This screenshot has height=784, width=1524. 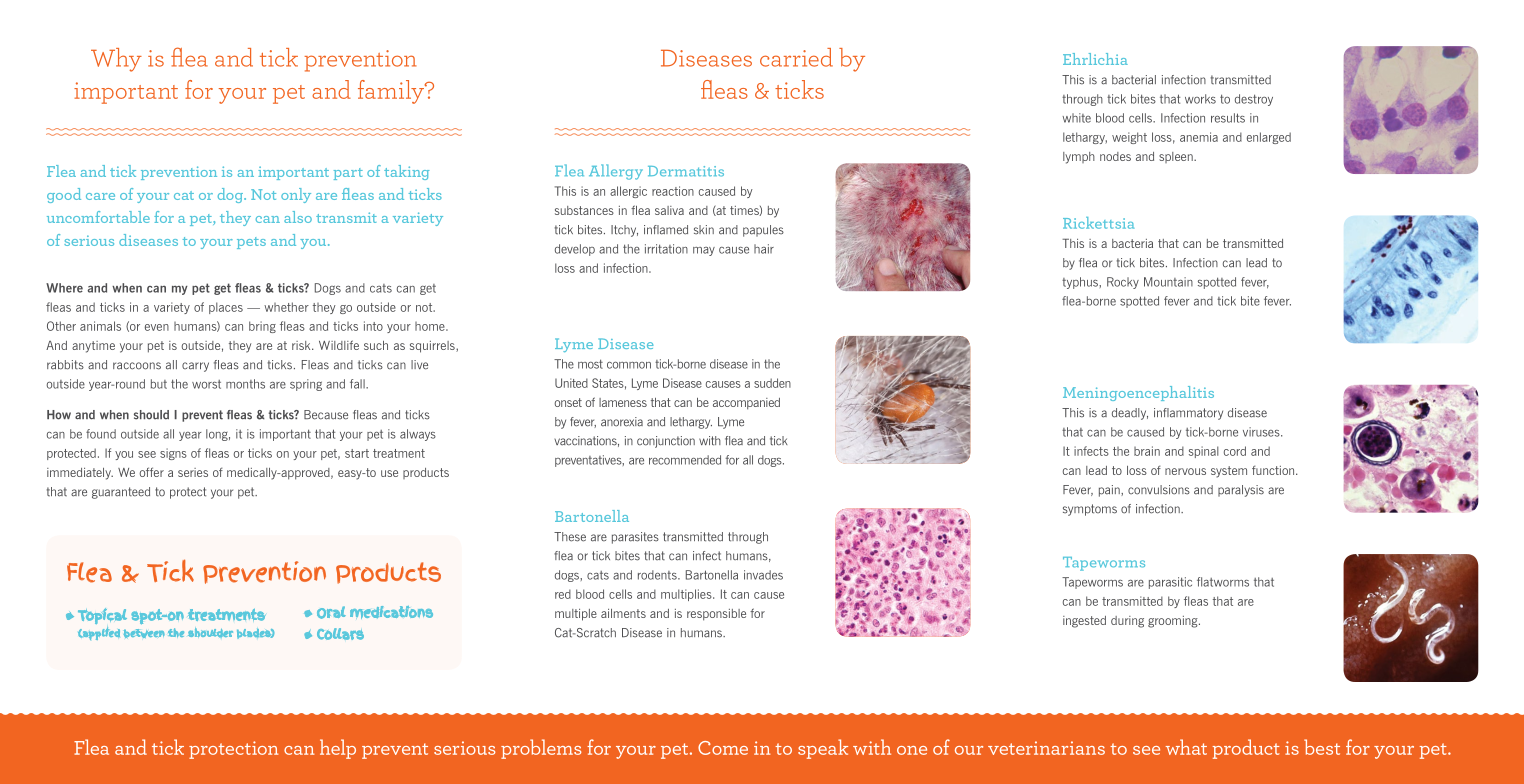 I want to click on places, so click(x=226, y=308).
